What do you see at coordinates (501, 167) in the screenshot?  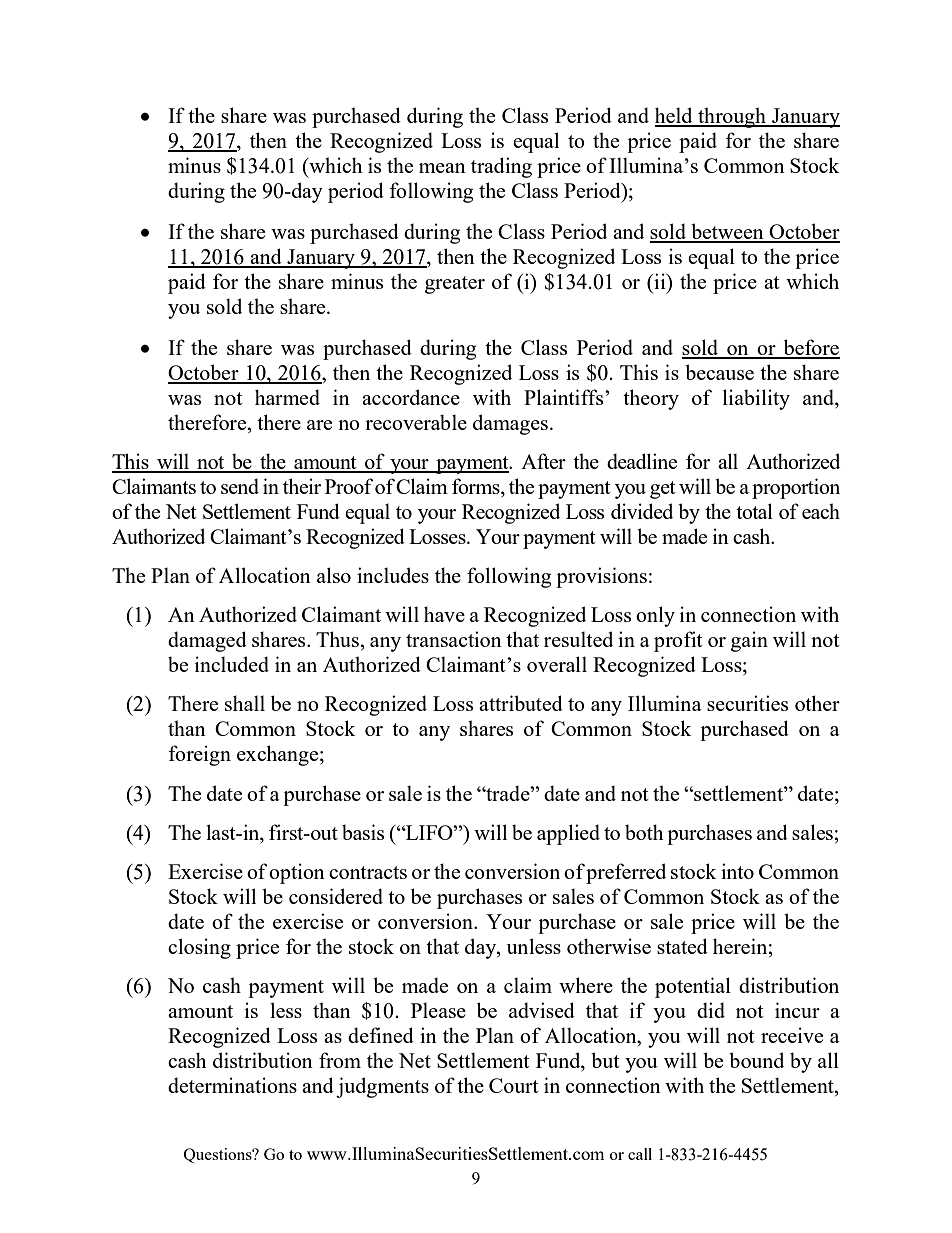 I see `trading` at bounding box center [501, 167].
